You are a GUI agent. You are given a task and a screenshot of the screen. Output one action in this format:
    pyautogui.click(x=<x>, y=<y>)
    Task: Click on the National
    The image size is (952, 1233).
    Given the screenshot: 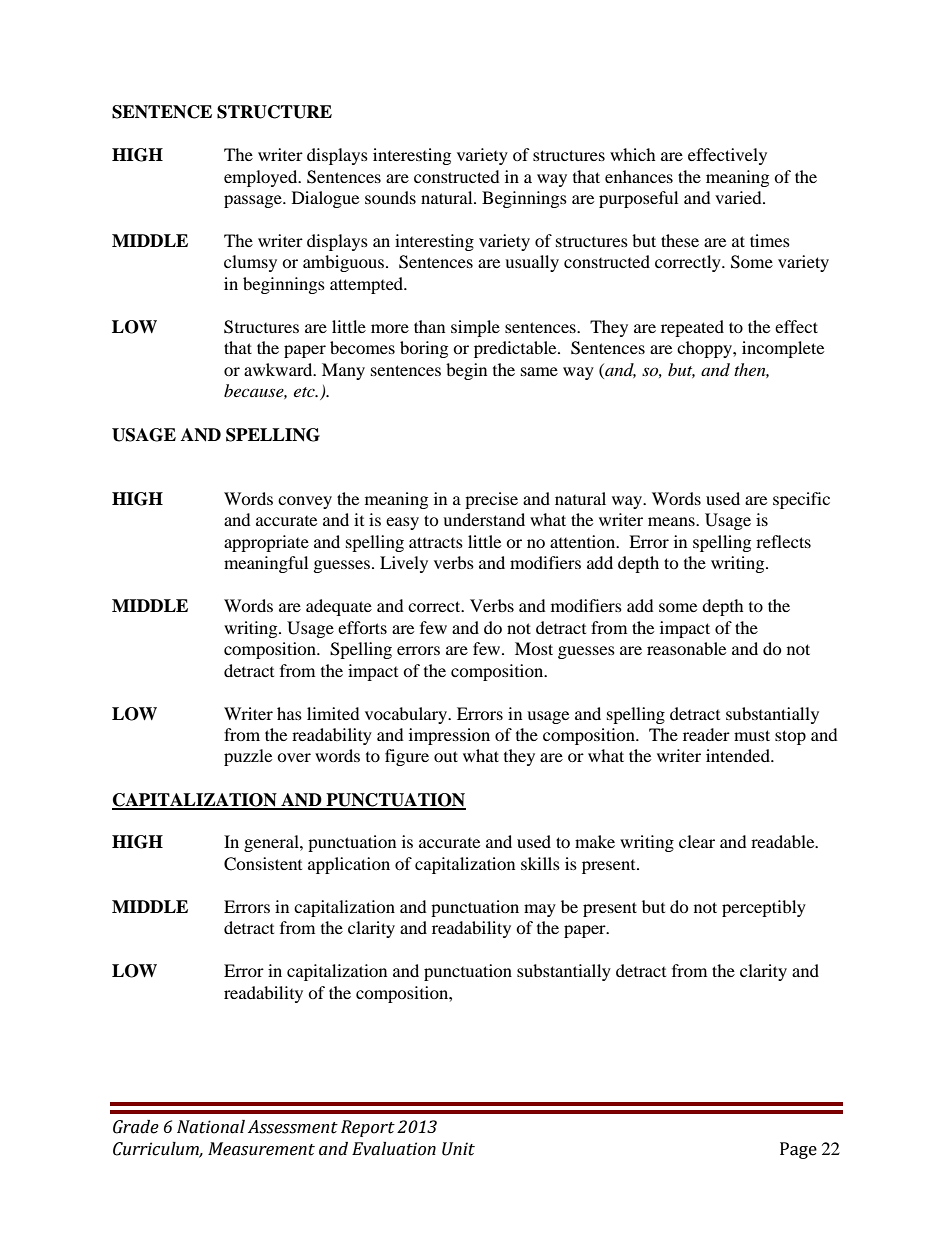 What is the action you would take?
    pyautogui.click(x=211, y=1127)
